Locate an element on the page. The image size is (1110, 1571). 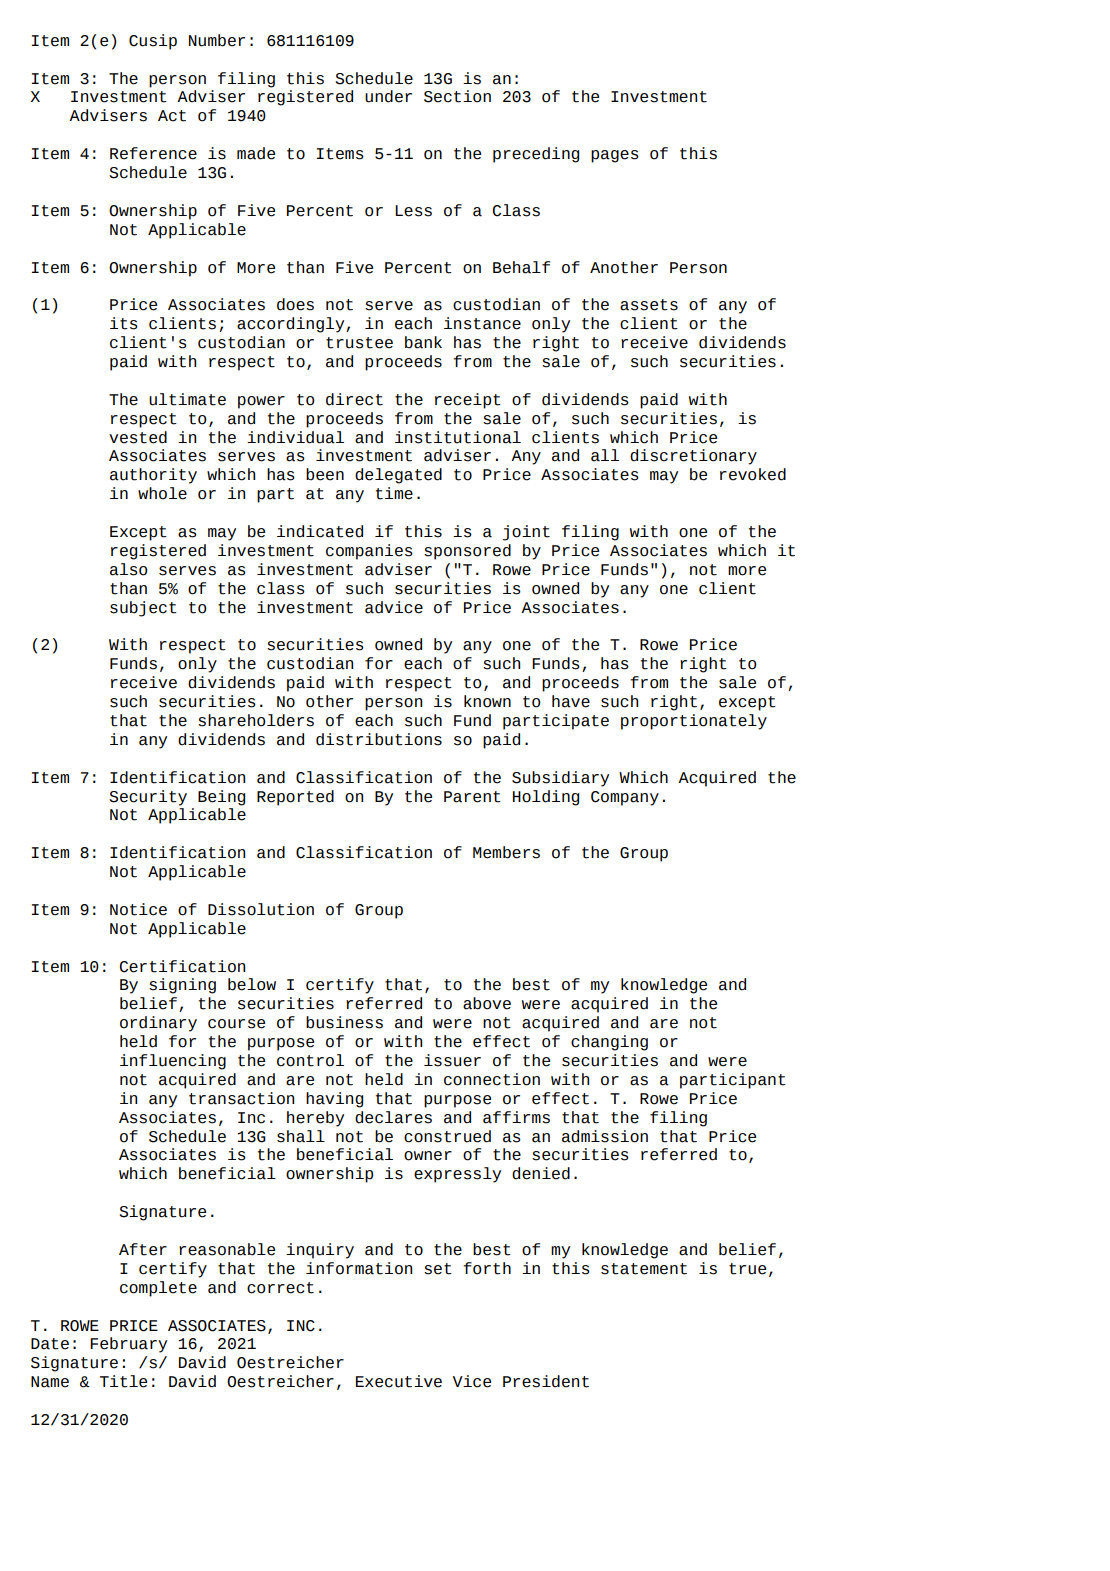
direct is located at coordinates (354, 399).
